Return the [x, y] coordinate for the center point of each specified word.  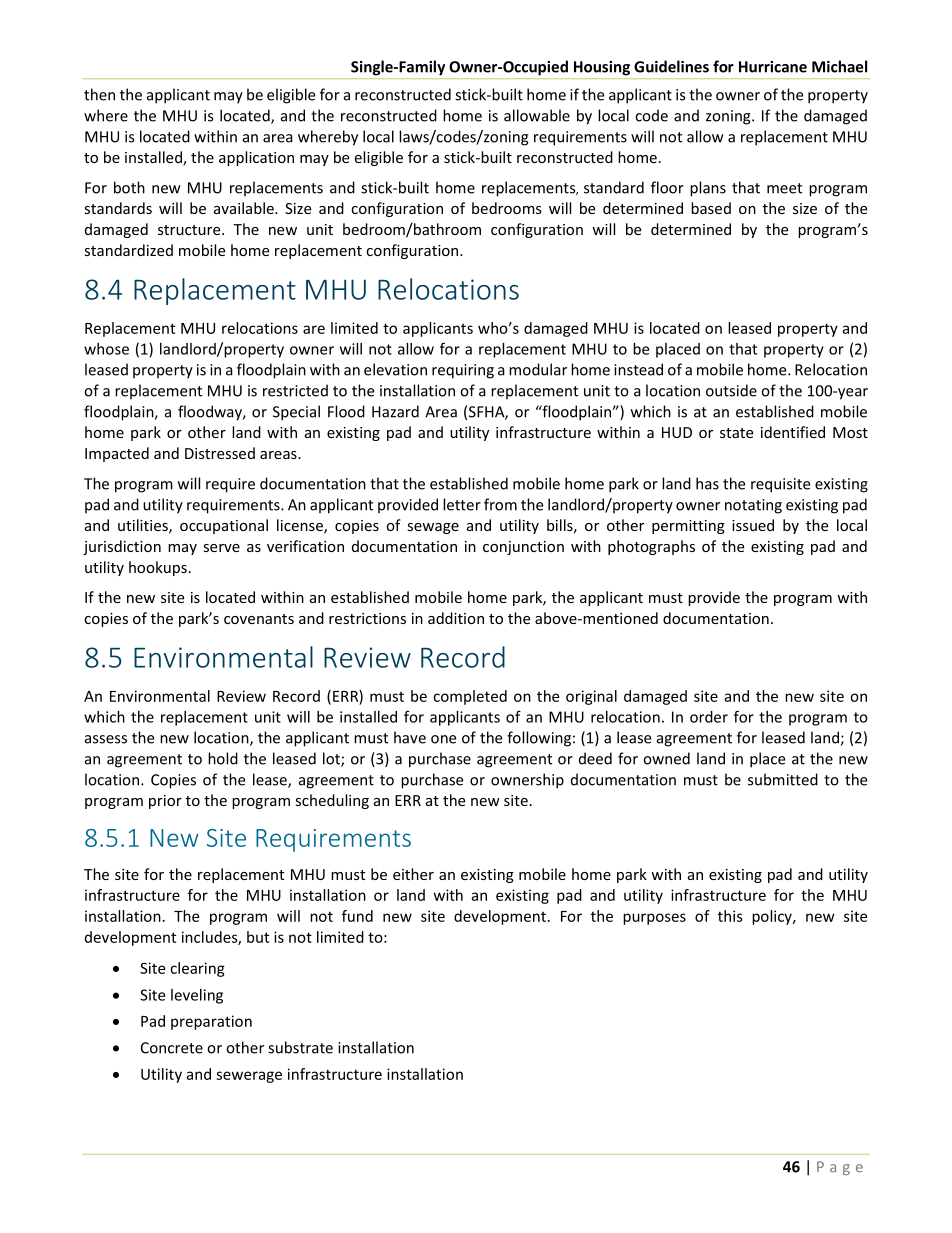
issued [753, 525]
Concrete [172, 1048]
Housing [602, 68]
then [99, 94]
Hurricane [773, 67]
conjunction [523, 548]
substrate [300, 1047]
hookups [158, 568]
